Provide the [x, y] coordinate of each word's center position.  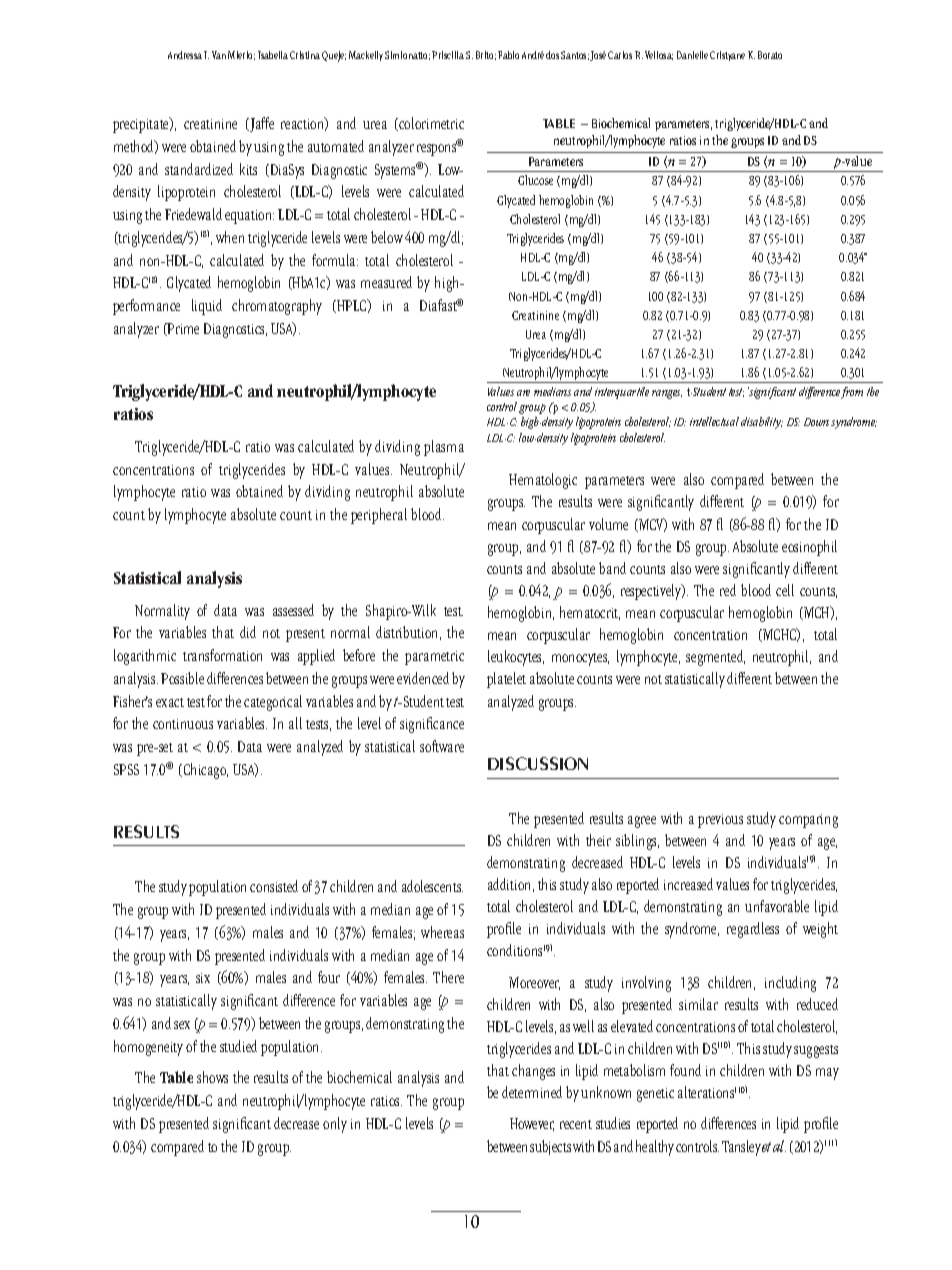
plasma [444, 448]
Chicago [204, 771]
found [685, 1070]
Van [219, 55]
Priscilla [448, 55]
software [442, 746]
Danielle [692, 55]
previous [720, 821]
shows [212, 1077]
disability [762, 423]
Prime [182, 329]
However [532, 1124]
